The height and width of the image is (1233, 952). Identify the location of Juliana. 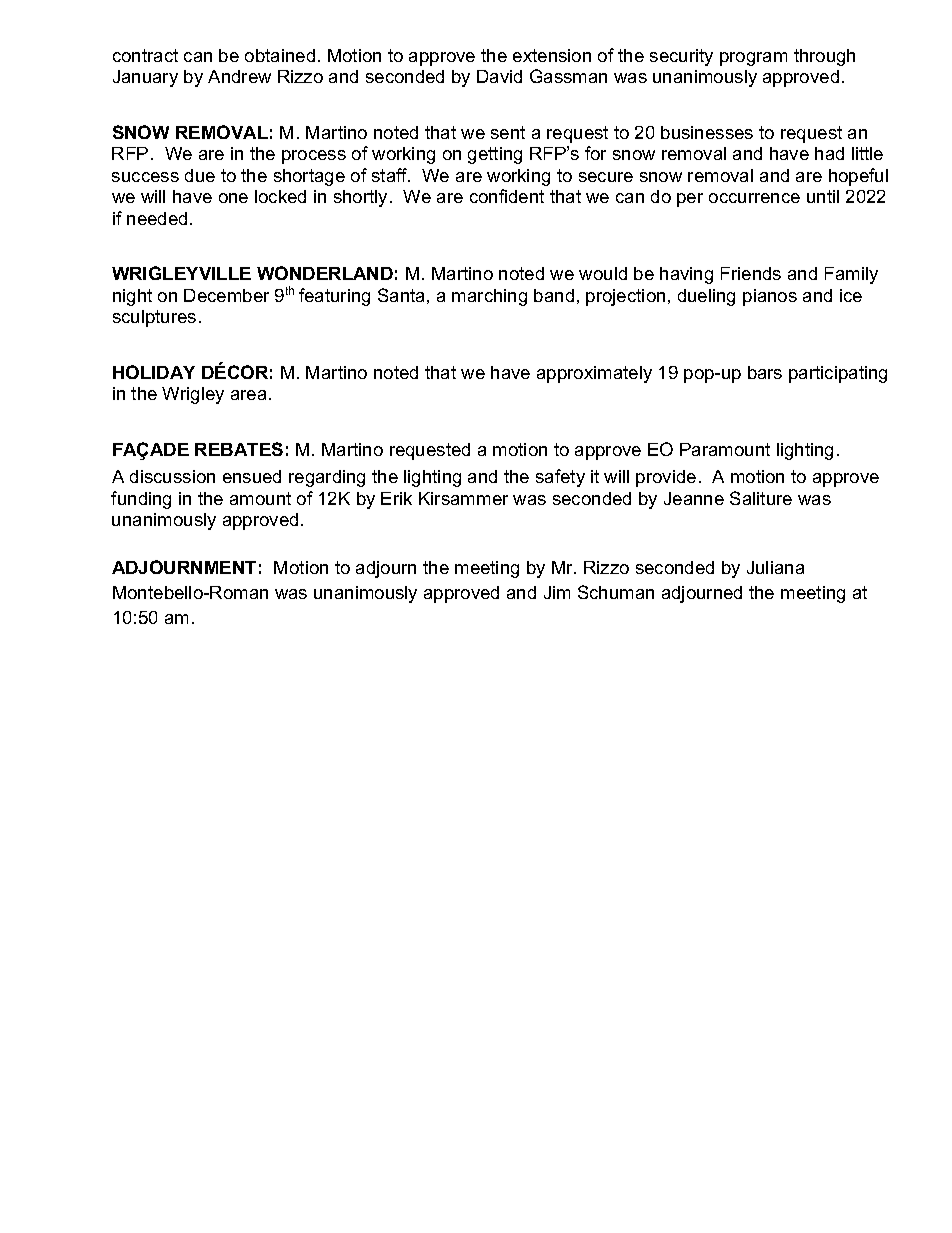
(775, 567).
